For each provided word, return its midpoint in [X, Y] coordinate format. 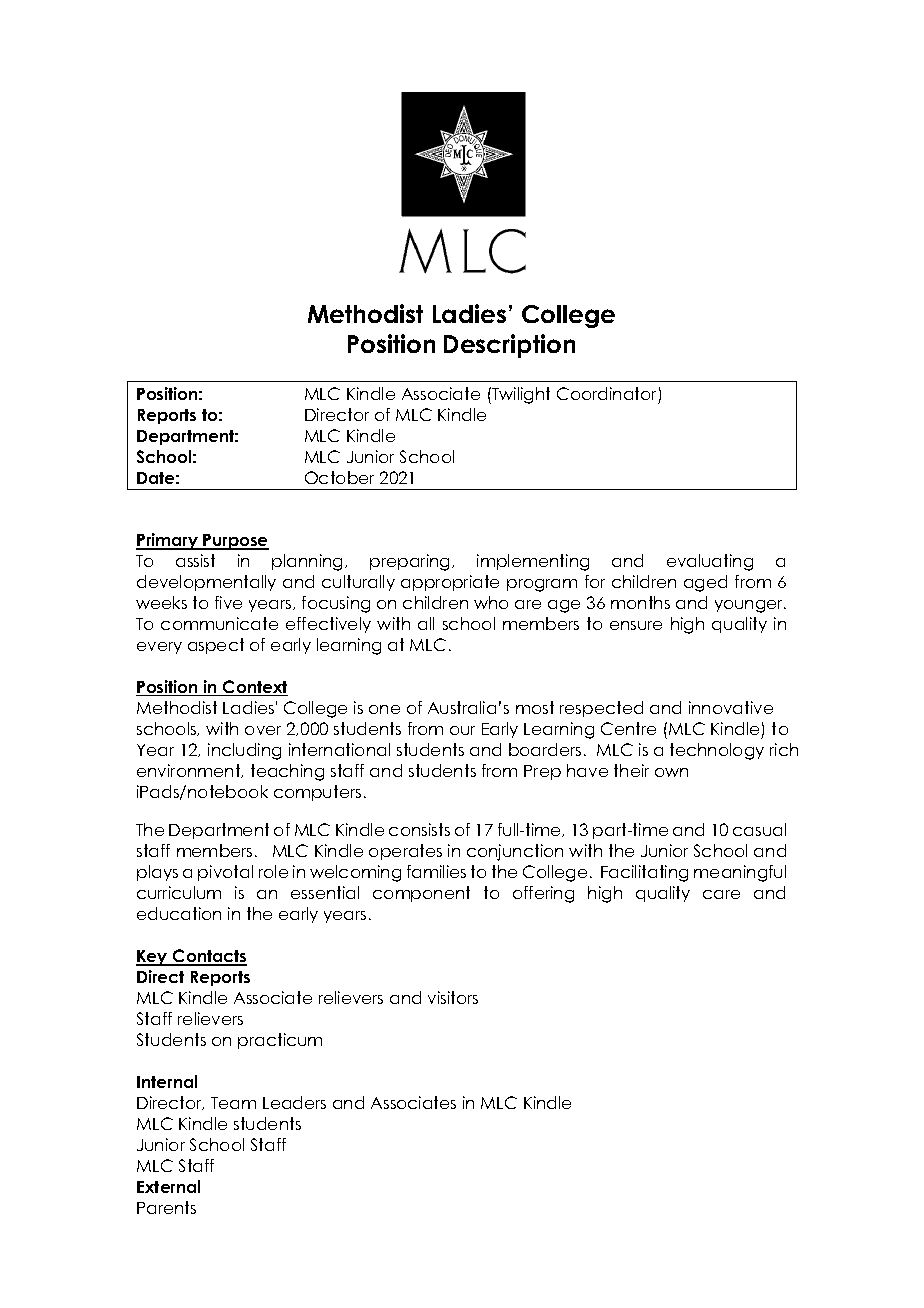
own [671, 772]
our [462, 730]
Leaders [294, 1102]
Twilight [520, 395]
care [721, 894]
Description [509, 346]
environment [190, 771]
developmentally [206, 583]
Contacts [209, 957]
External [168, 1186]
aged [705, 583]
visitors [453, 997]
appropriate [450, 583]
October [339, 477]
